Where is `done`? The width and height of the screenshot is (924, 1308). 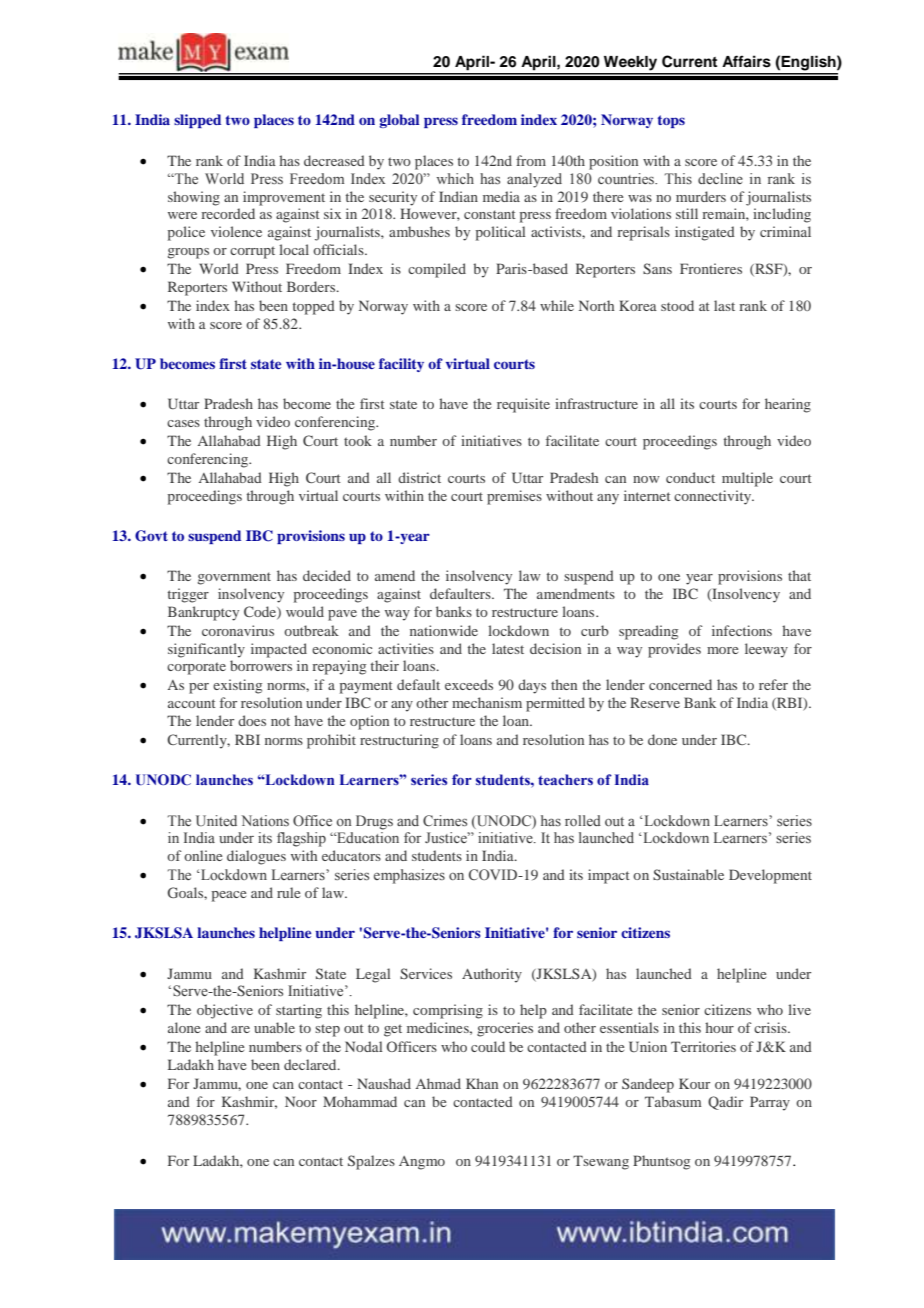
done is located at coordinates (662, 739).
